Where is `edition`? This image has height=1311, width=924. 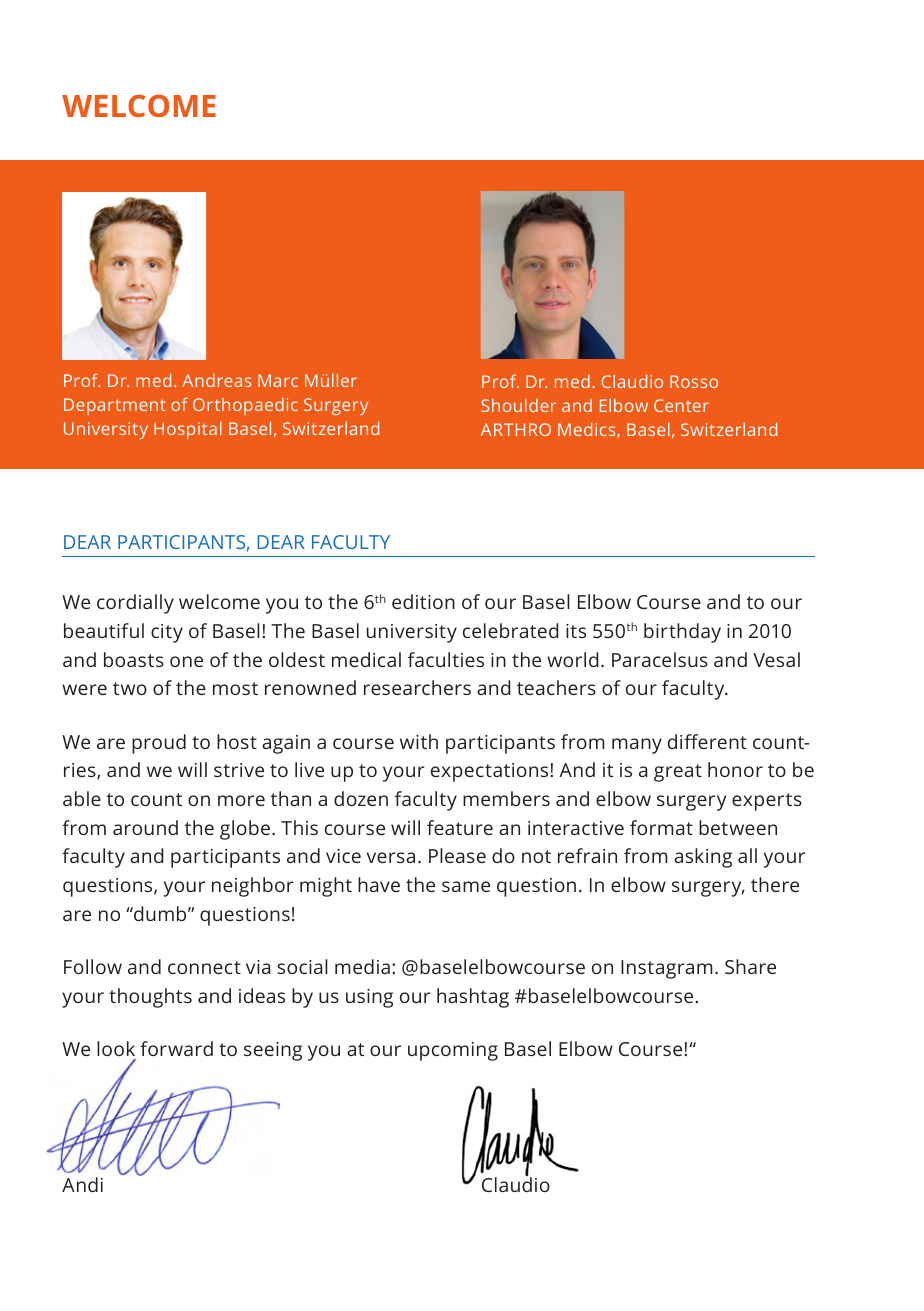 edition is located at coordinates (423, 601).
